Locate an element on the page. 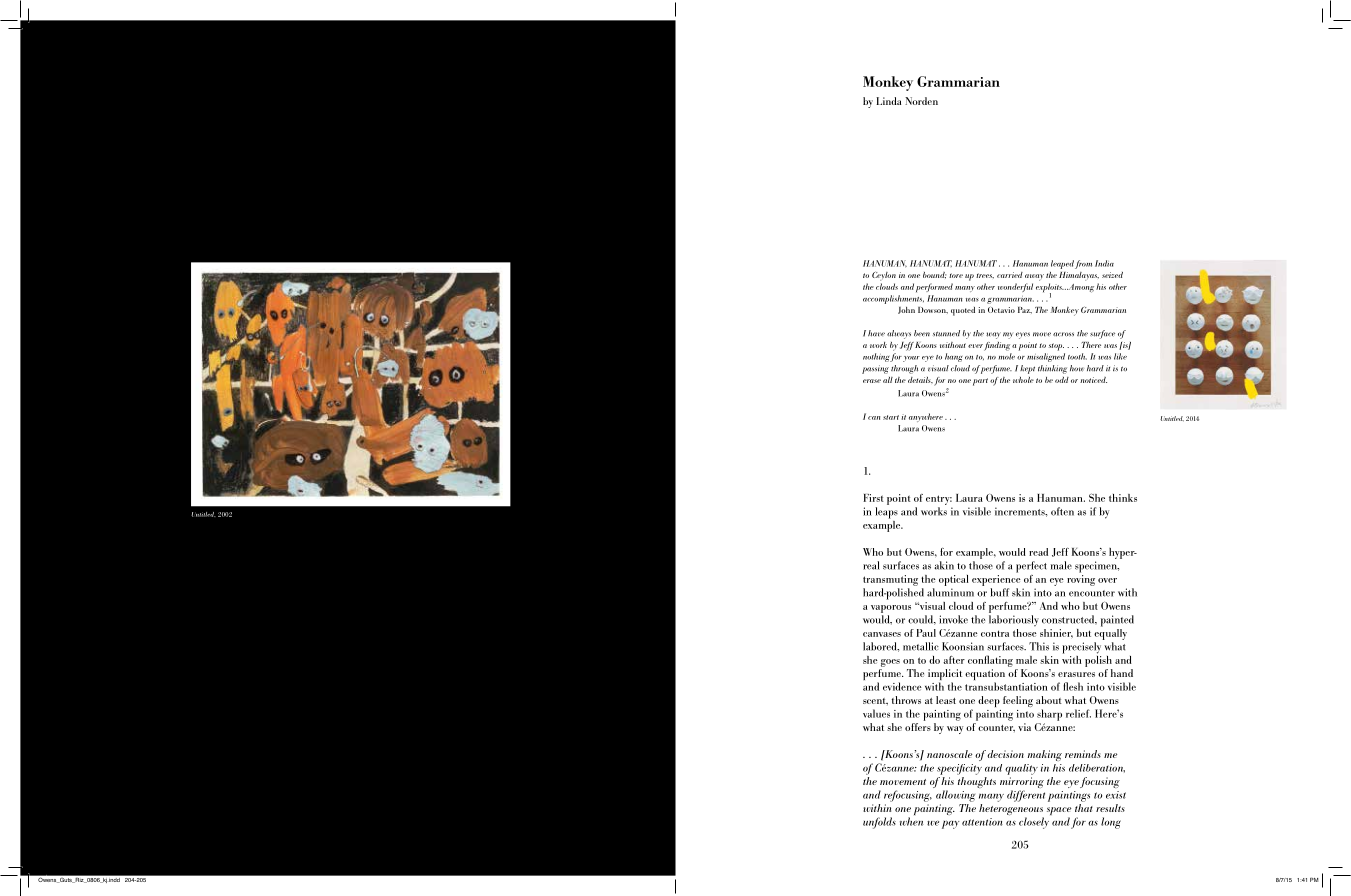 This page has width=1351, height=896. Linda is located at coordinates (888, 101).
